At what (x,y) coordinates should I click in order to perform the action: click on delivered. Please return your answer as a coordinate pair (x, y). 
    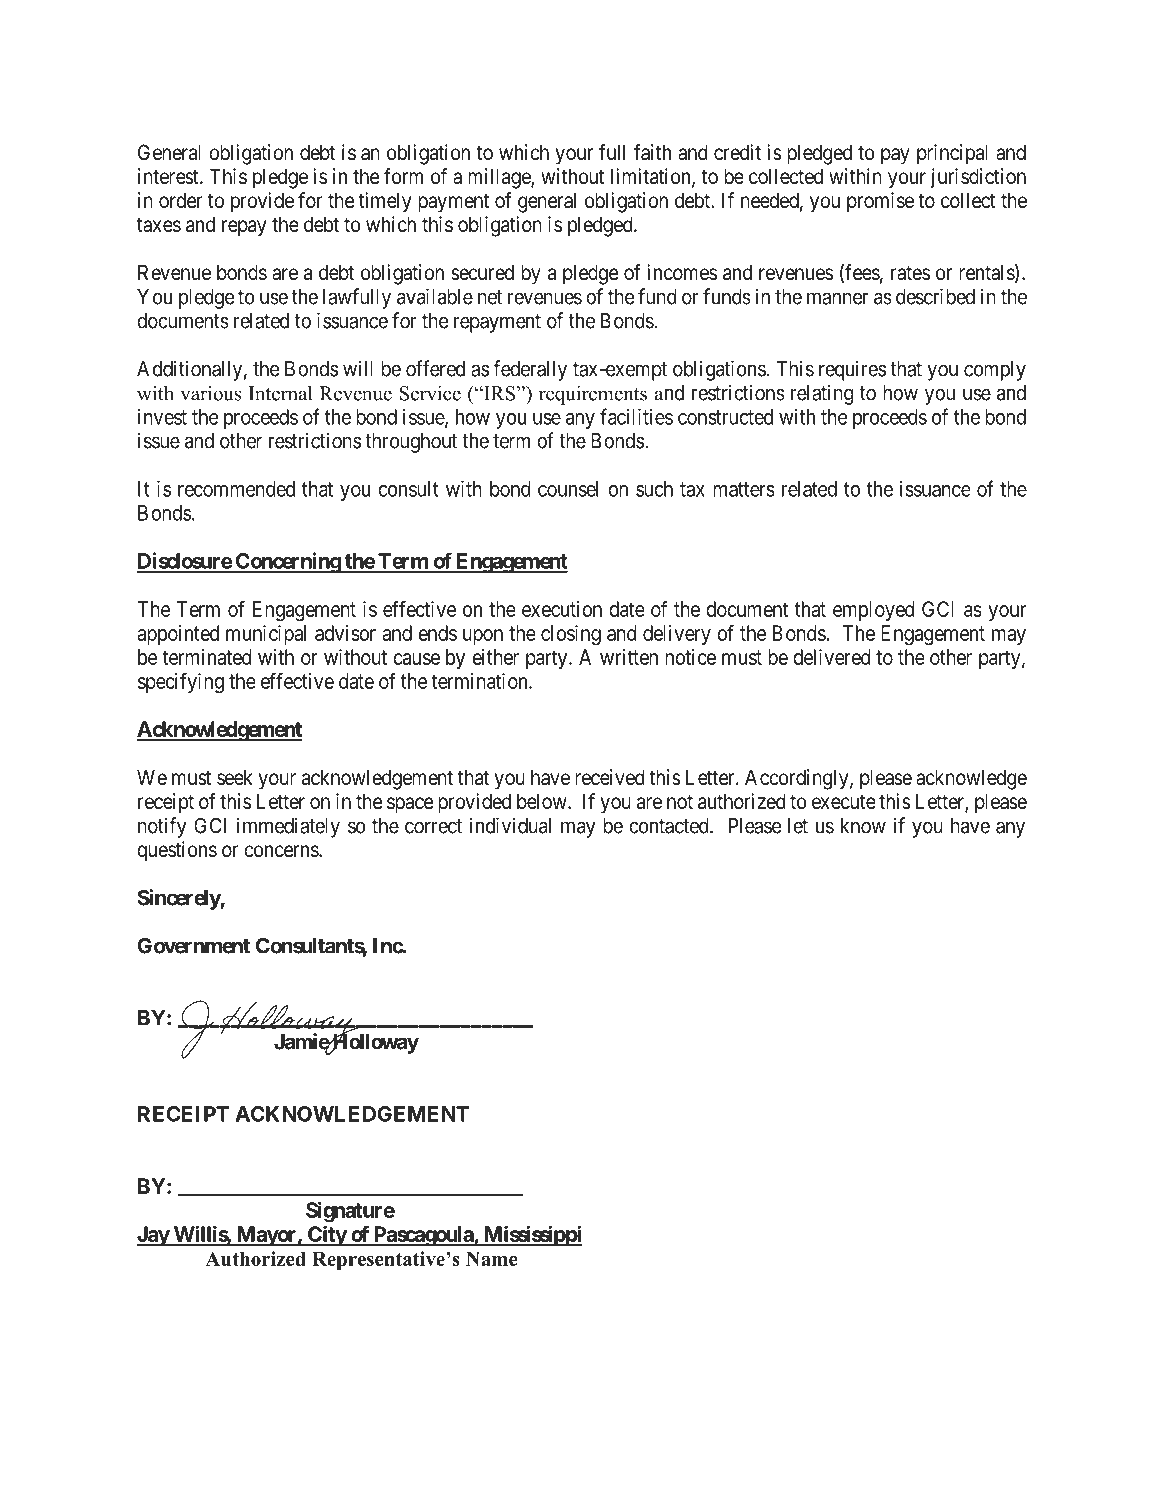
    Looking at the image, I should click on (831, 657).
